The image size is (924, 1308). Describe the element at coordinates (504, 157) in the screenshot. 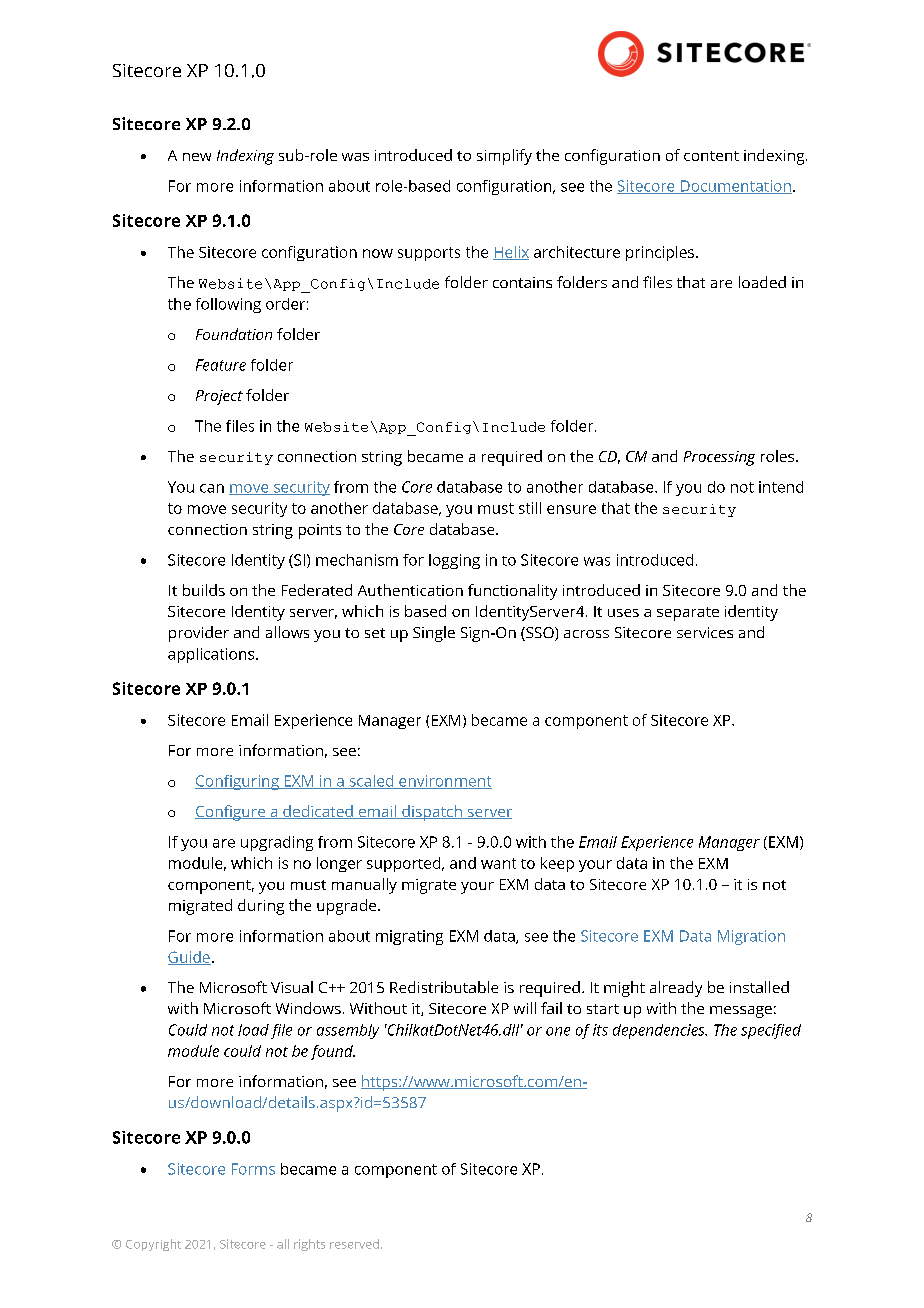

I see `simplify` at that location.
